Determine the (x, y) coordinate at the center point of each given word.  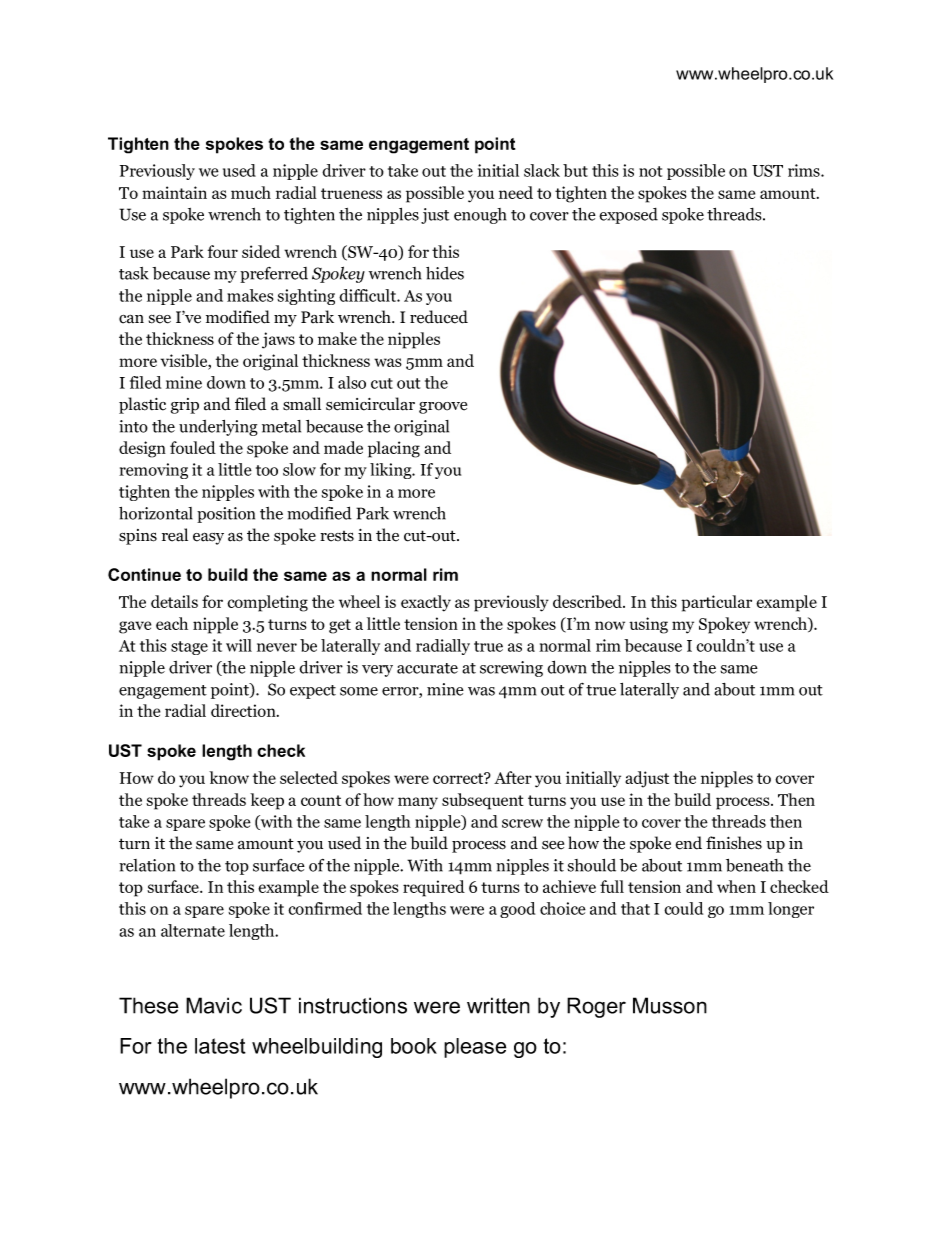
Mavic (214, 1005)
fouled (193, 447)
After (513, 777)
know (229, 777)
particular (716, 603)
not (650, 171)
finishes (734, 843)
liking (392, 471)
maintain (174, 192)
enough (480, 216)
